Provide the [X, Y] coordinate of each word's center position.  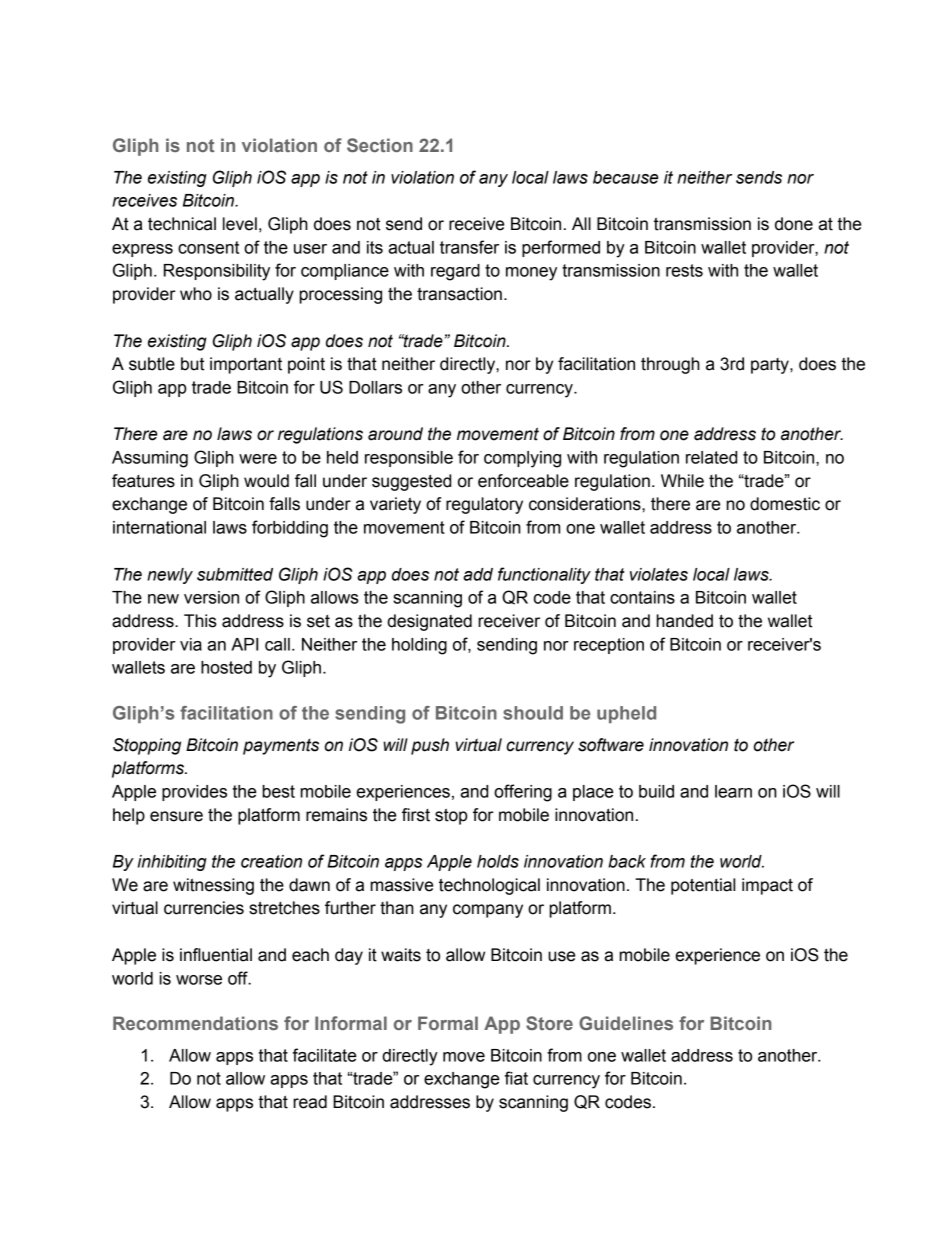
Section [380, 145]
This [200, 621]
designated [429, 622]
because [625, 177]
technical [182, 224]
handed [684, 621]
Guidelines [626, 1023]
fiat [516, 1078]
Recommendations [195, 1023]
